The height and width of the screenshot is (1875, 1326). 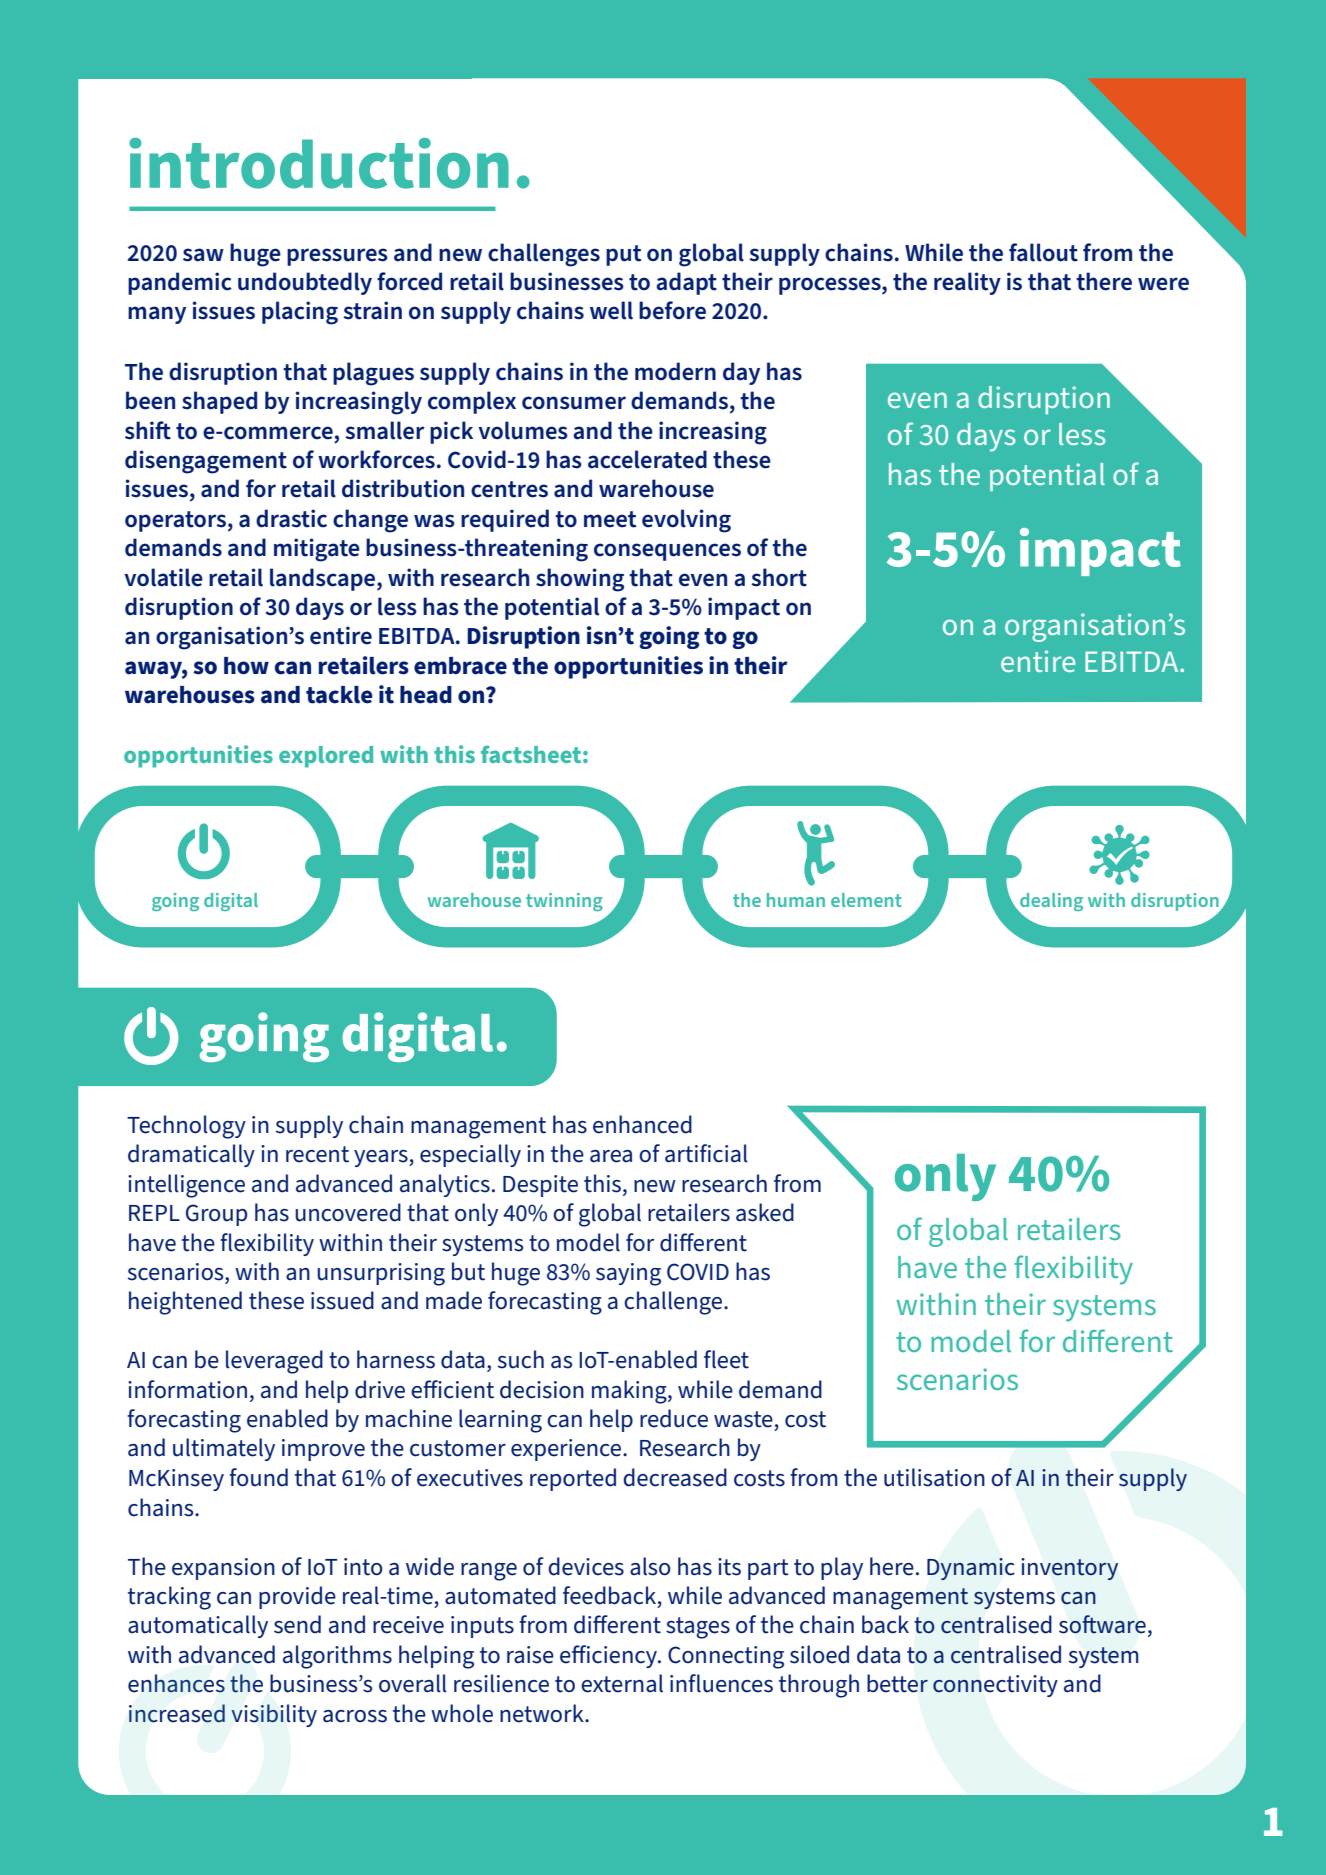 I want to click on dealing, so click(x=1050, y=903).
